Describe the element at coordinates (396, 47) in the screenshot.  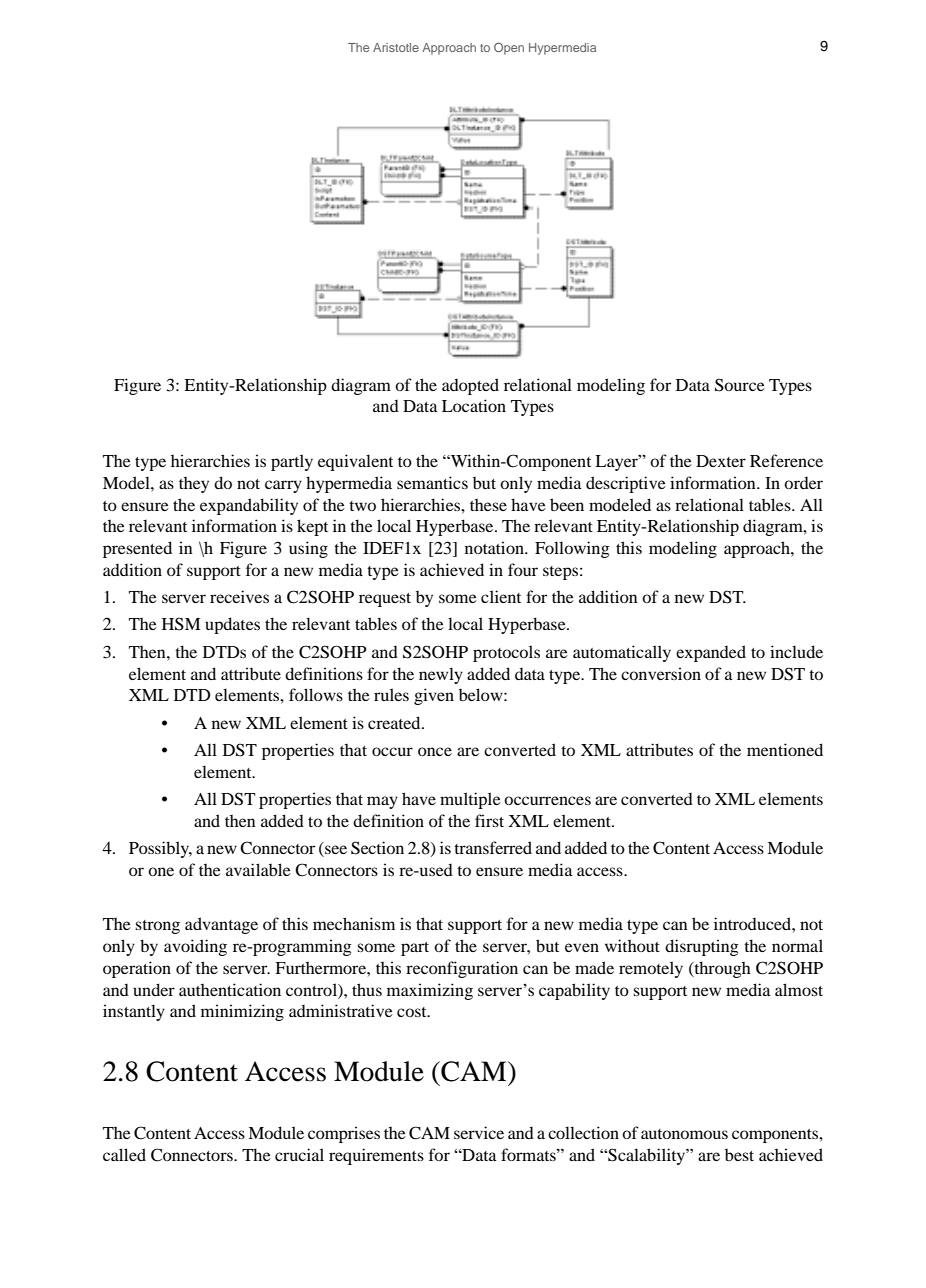
I see `Aristotle` at that location.
